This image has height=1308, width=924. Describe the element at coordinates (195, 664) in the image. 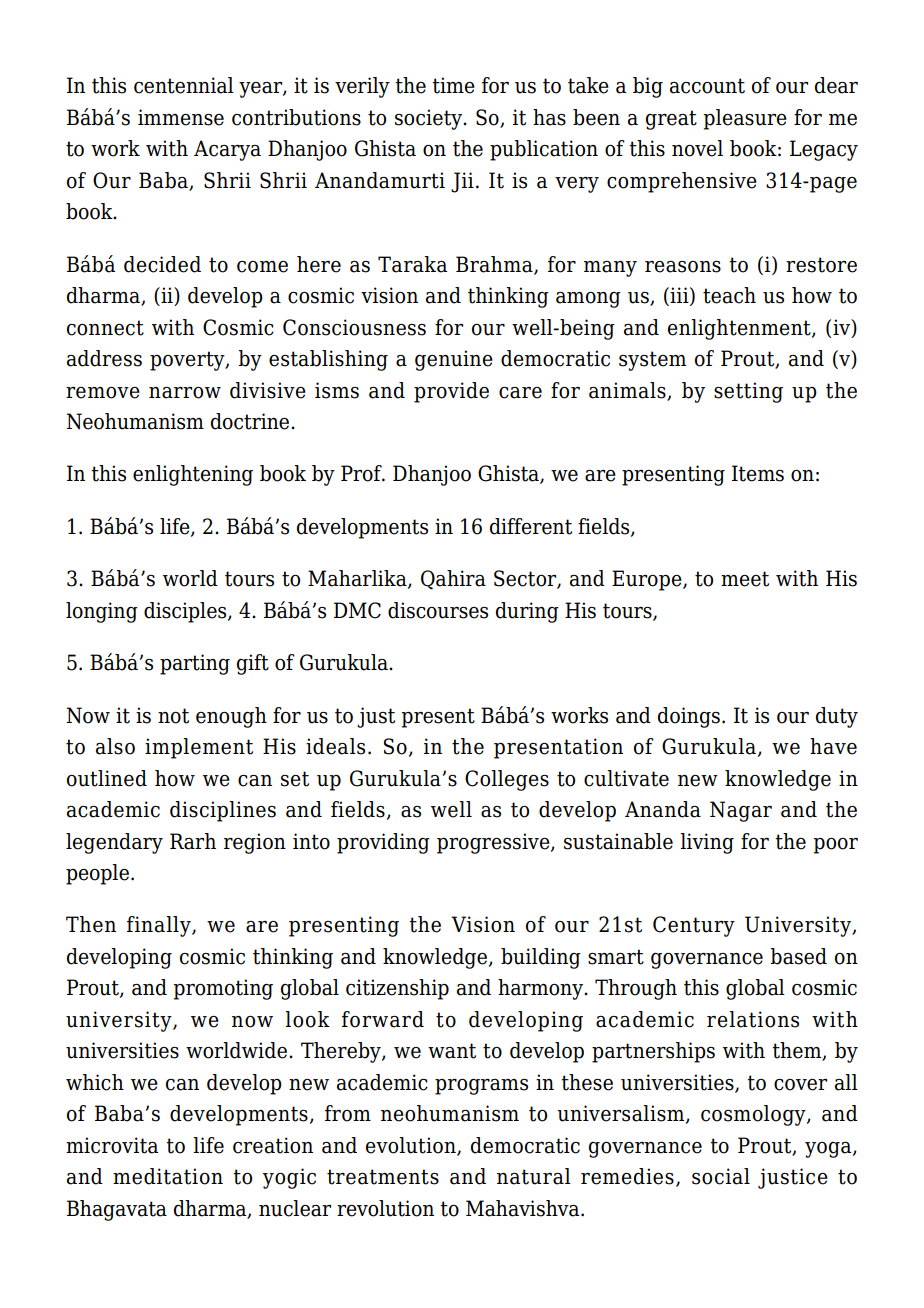

I see `parting` at that location.
